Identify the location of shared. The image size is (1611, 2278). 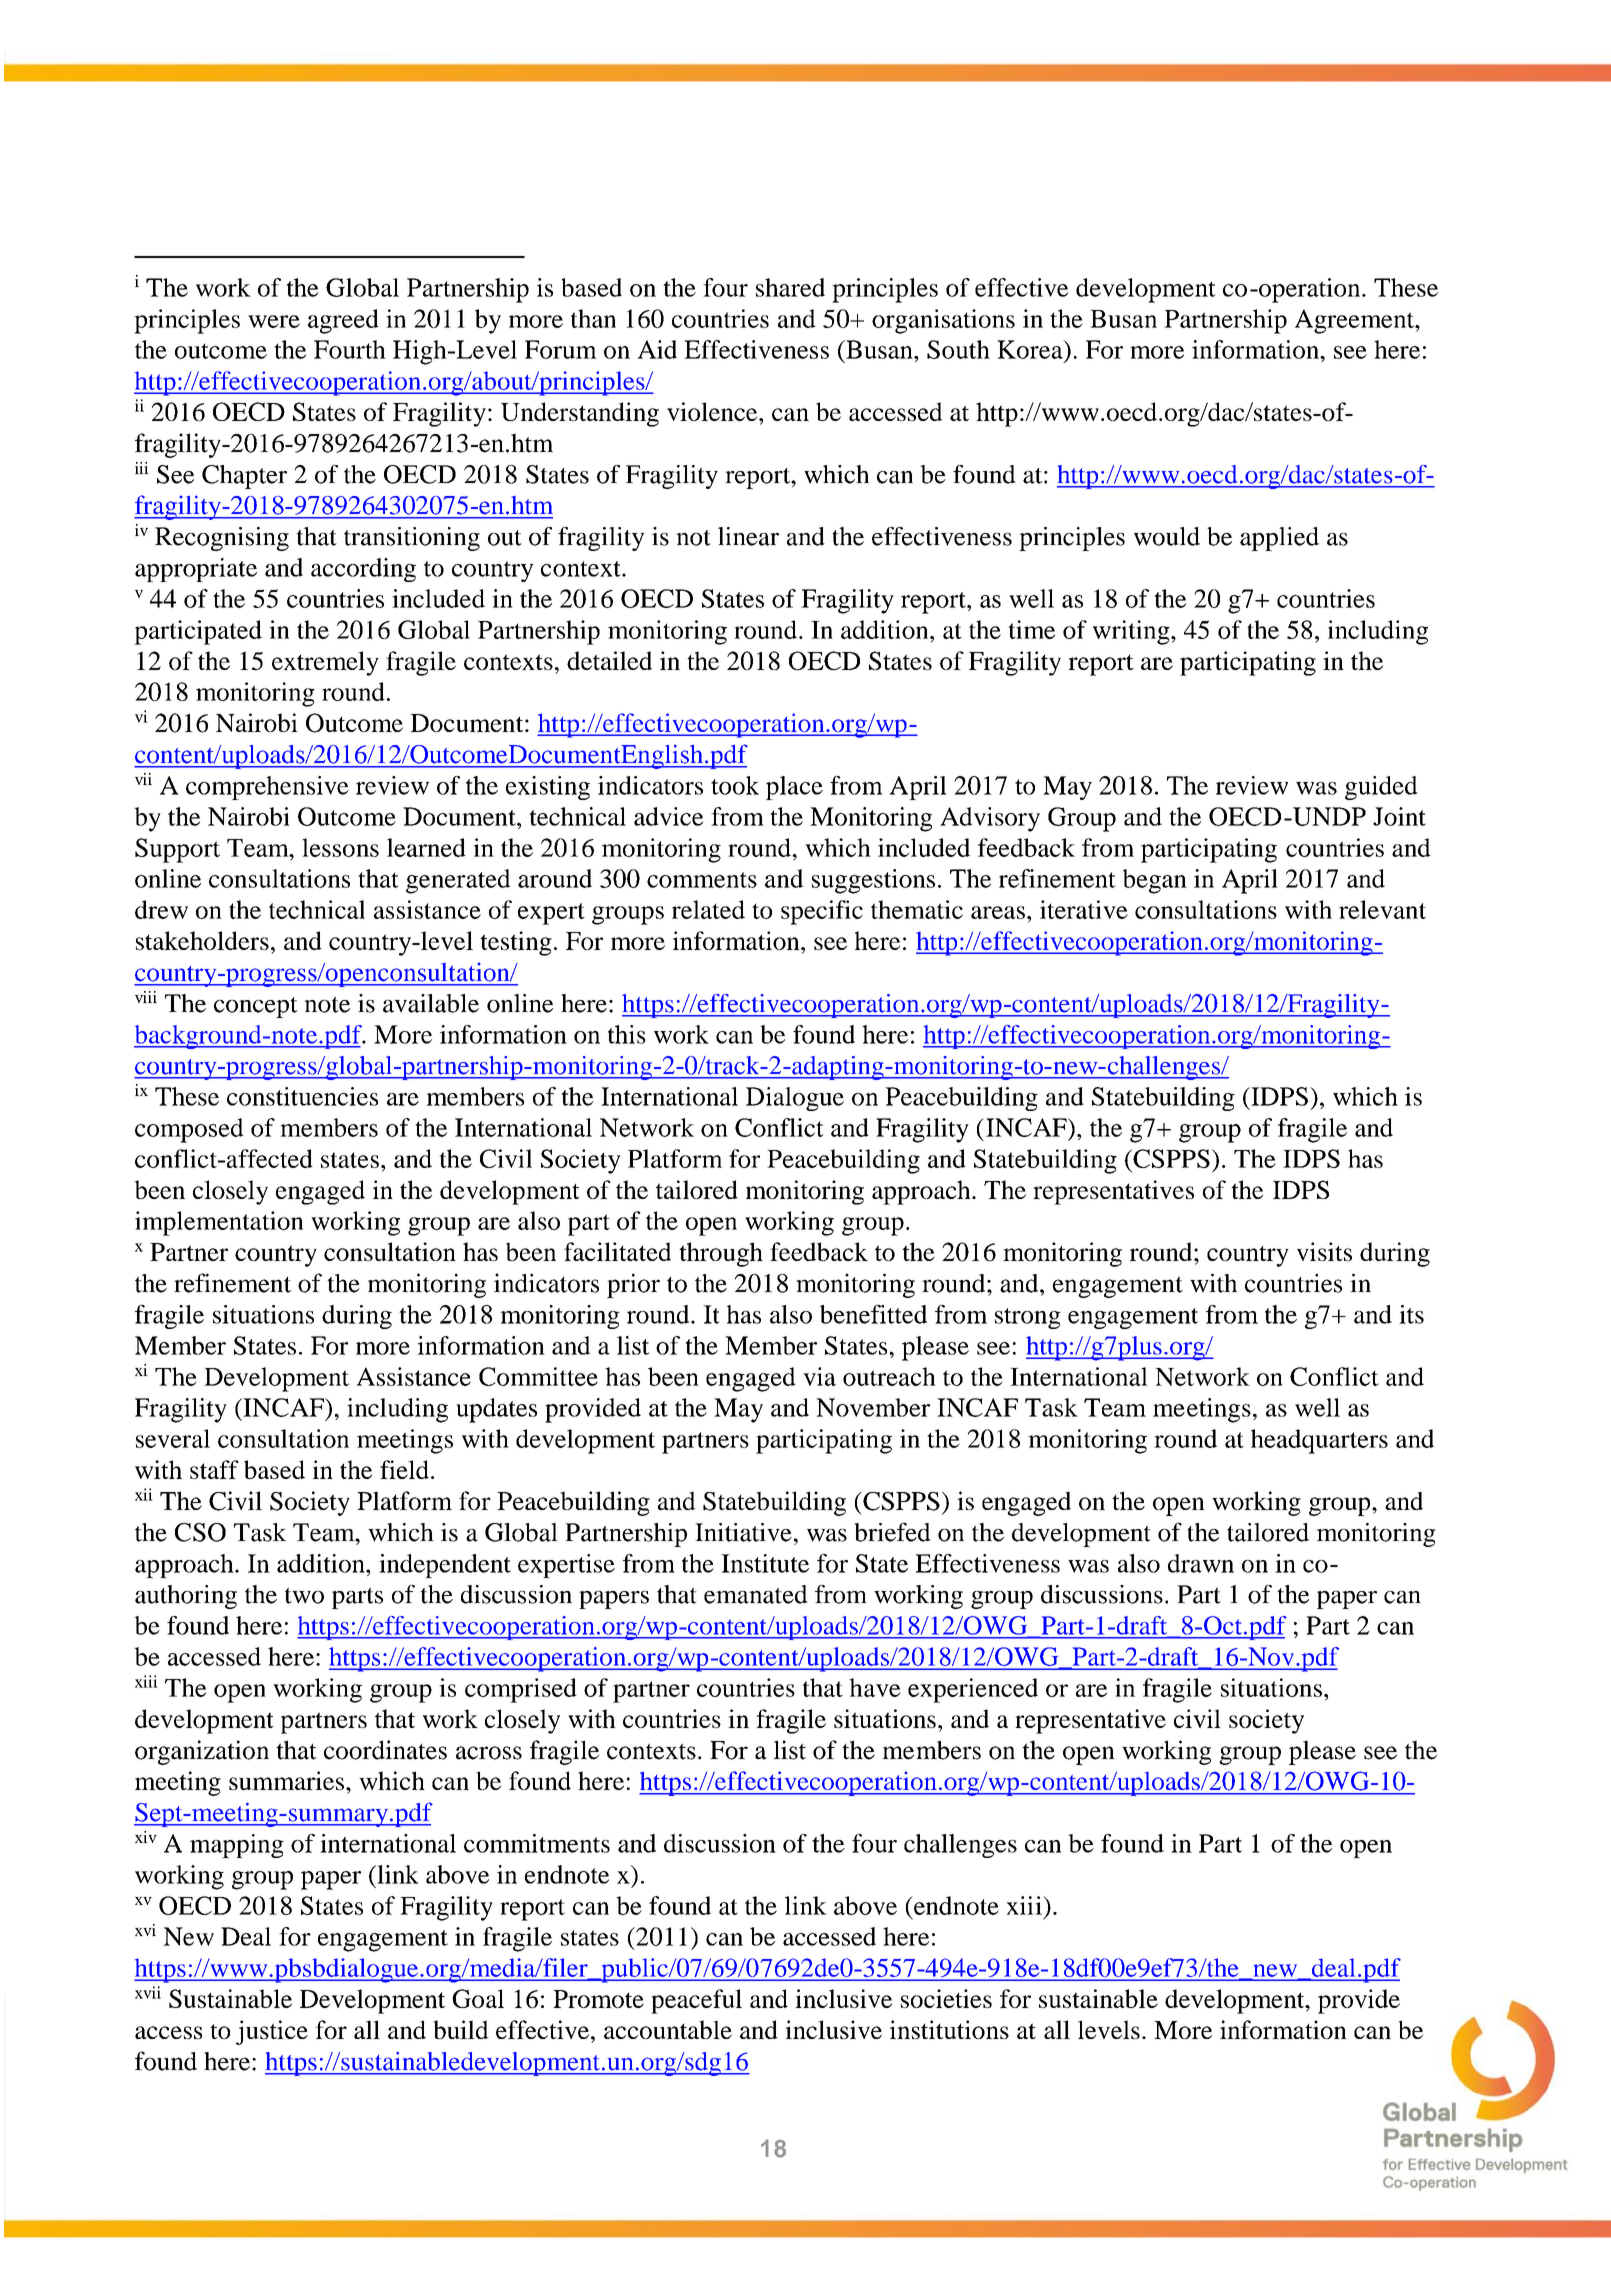
(790, 287).
